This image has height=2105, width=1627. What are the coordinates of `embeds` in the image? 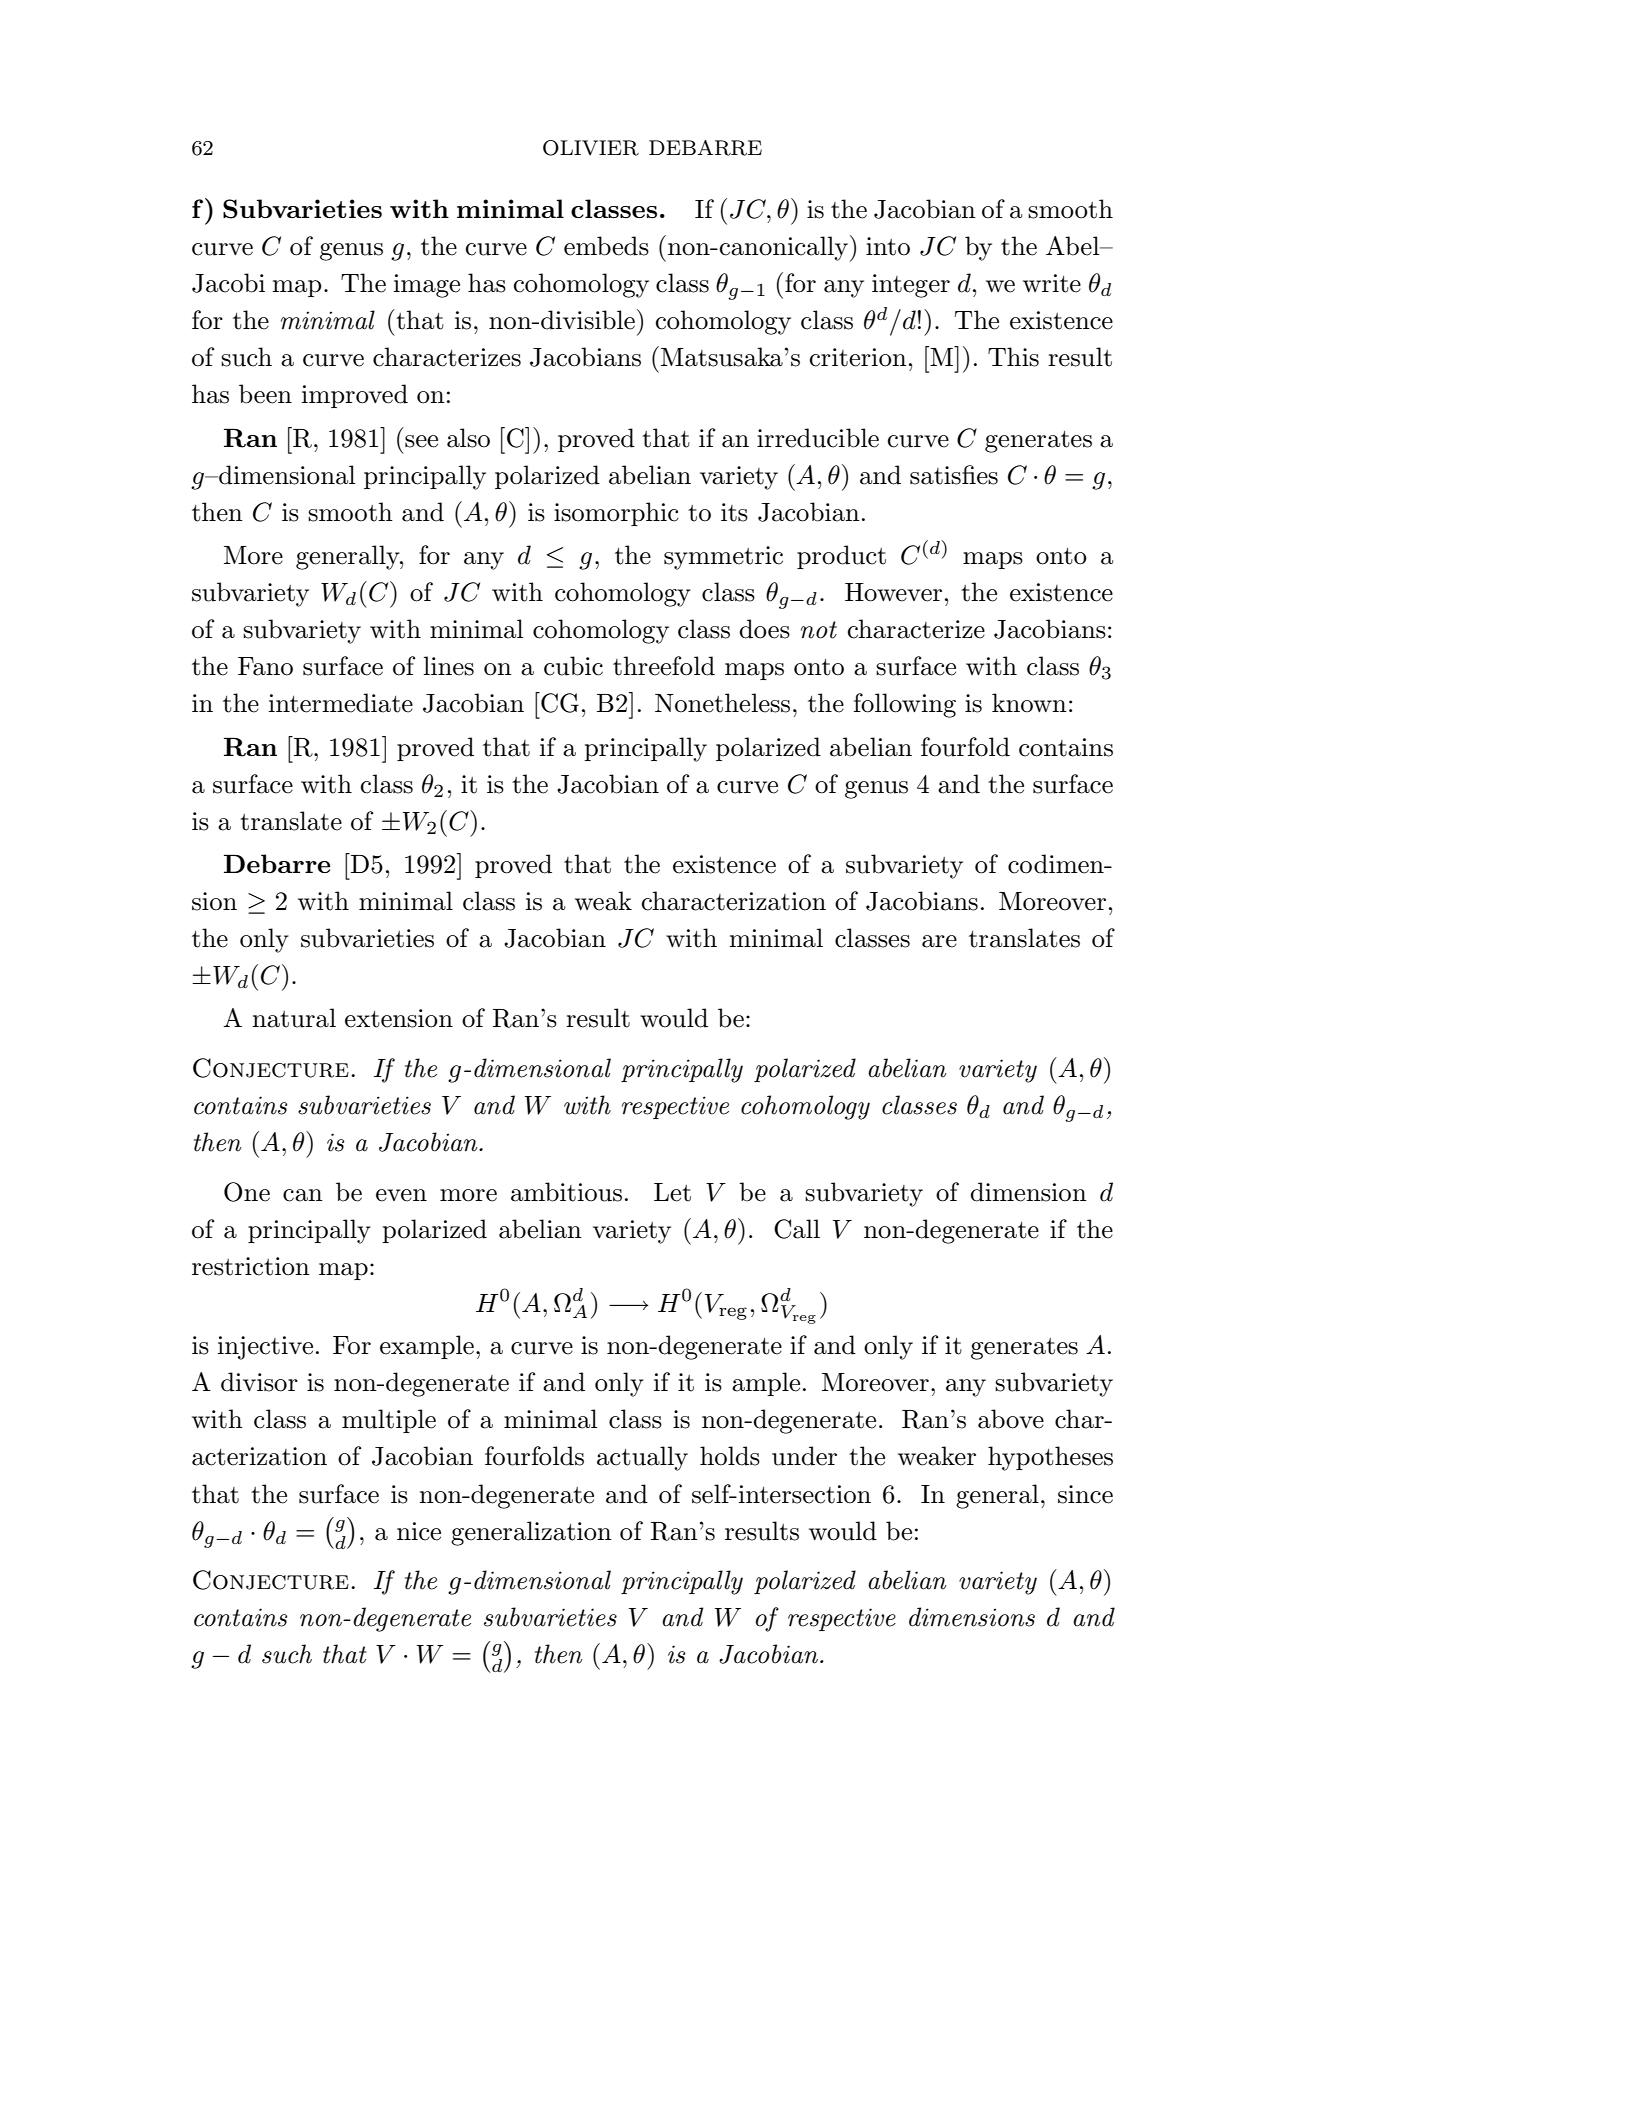 It's located at (606, 246).
